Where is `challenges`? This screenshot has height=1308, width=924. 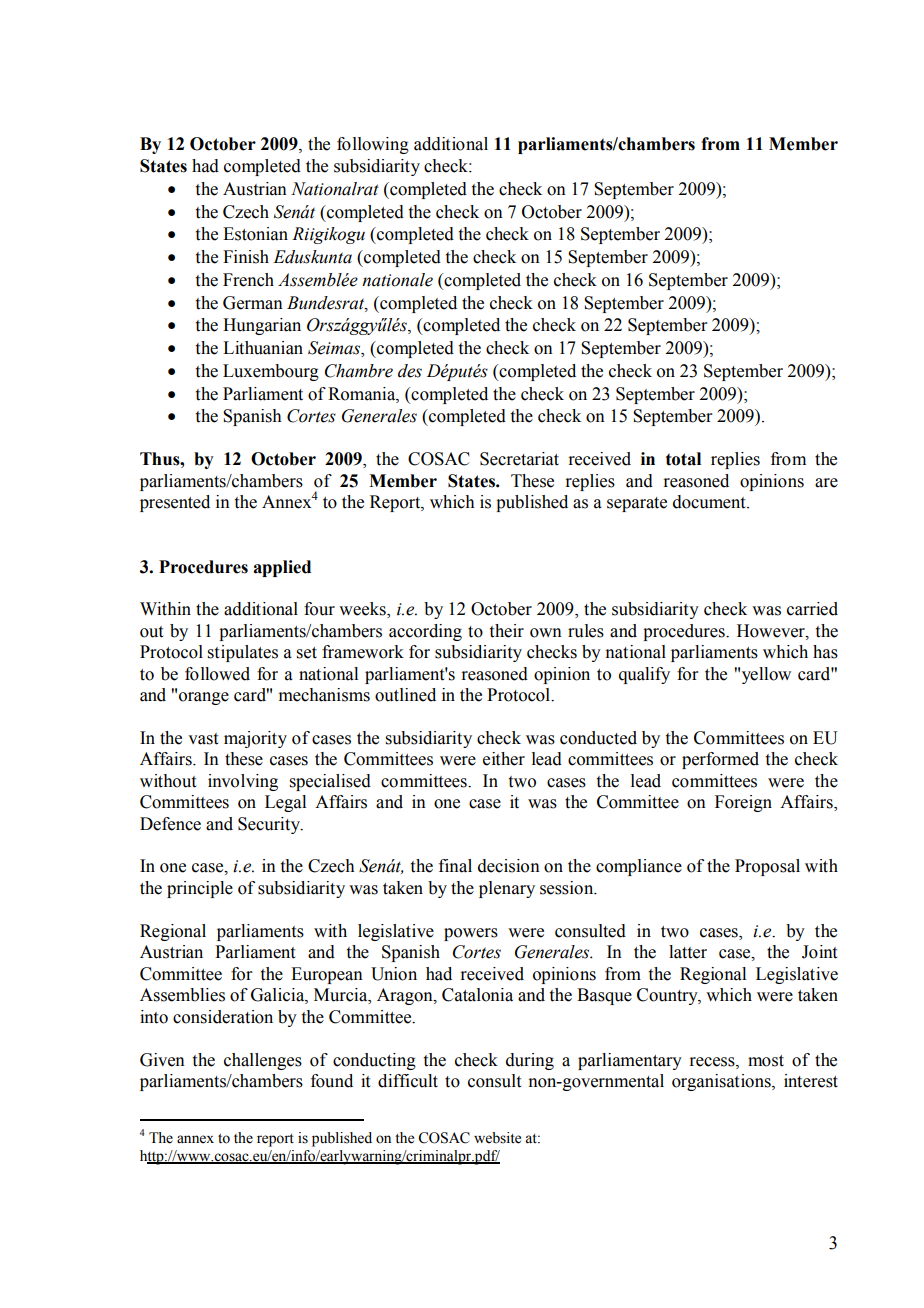
challenges is located at coordinates (263, 1061).
